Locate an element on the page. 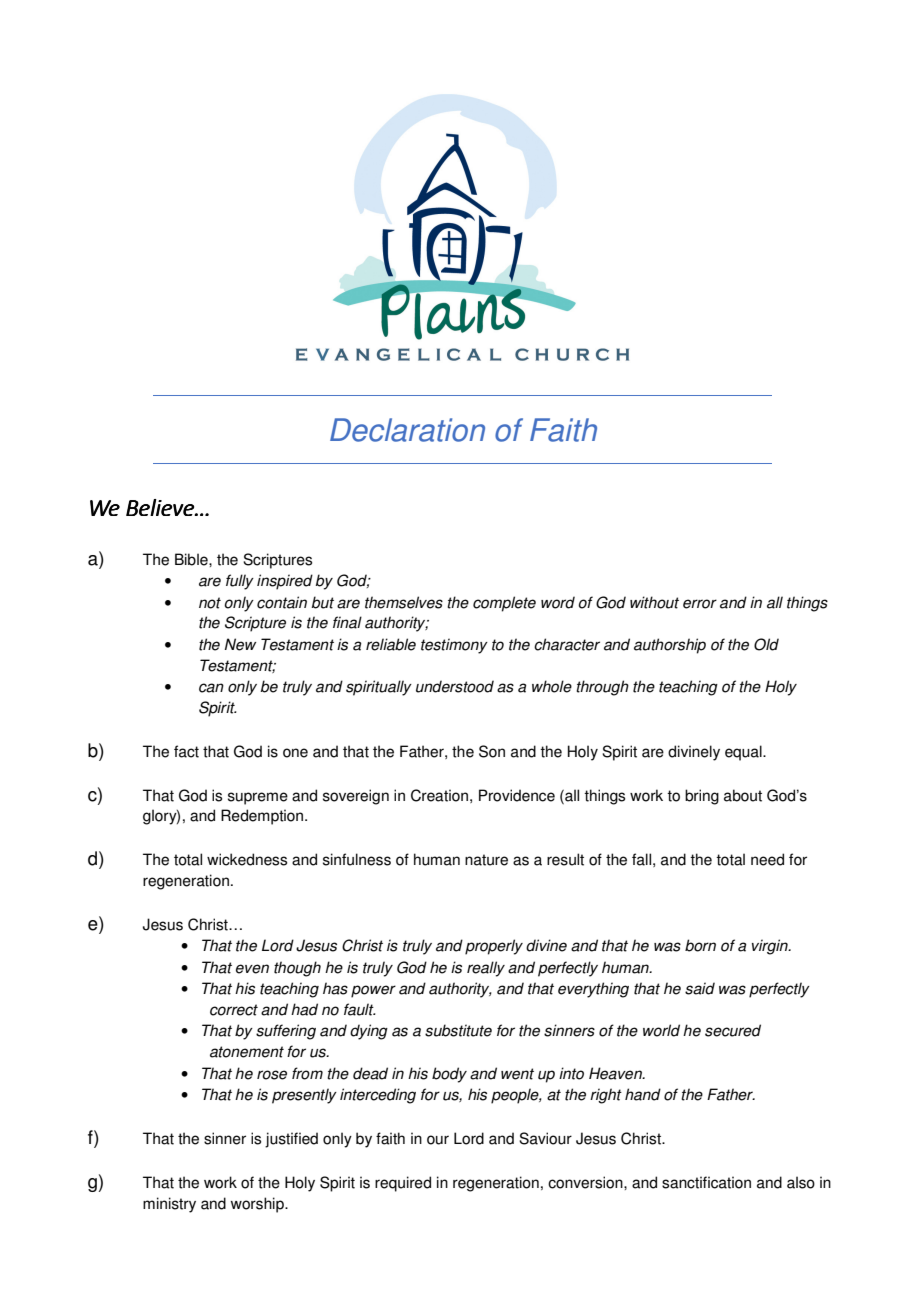 The width and height of the page is (924, 1308). Old is located at coordinates (766, 644).
